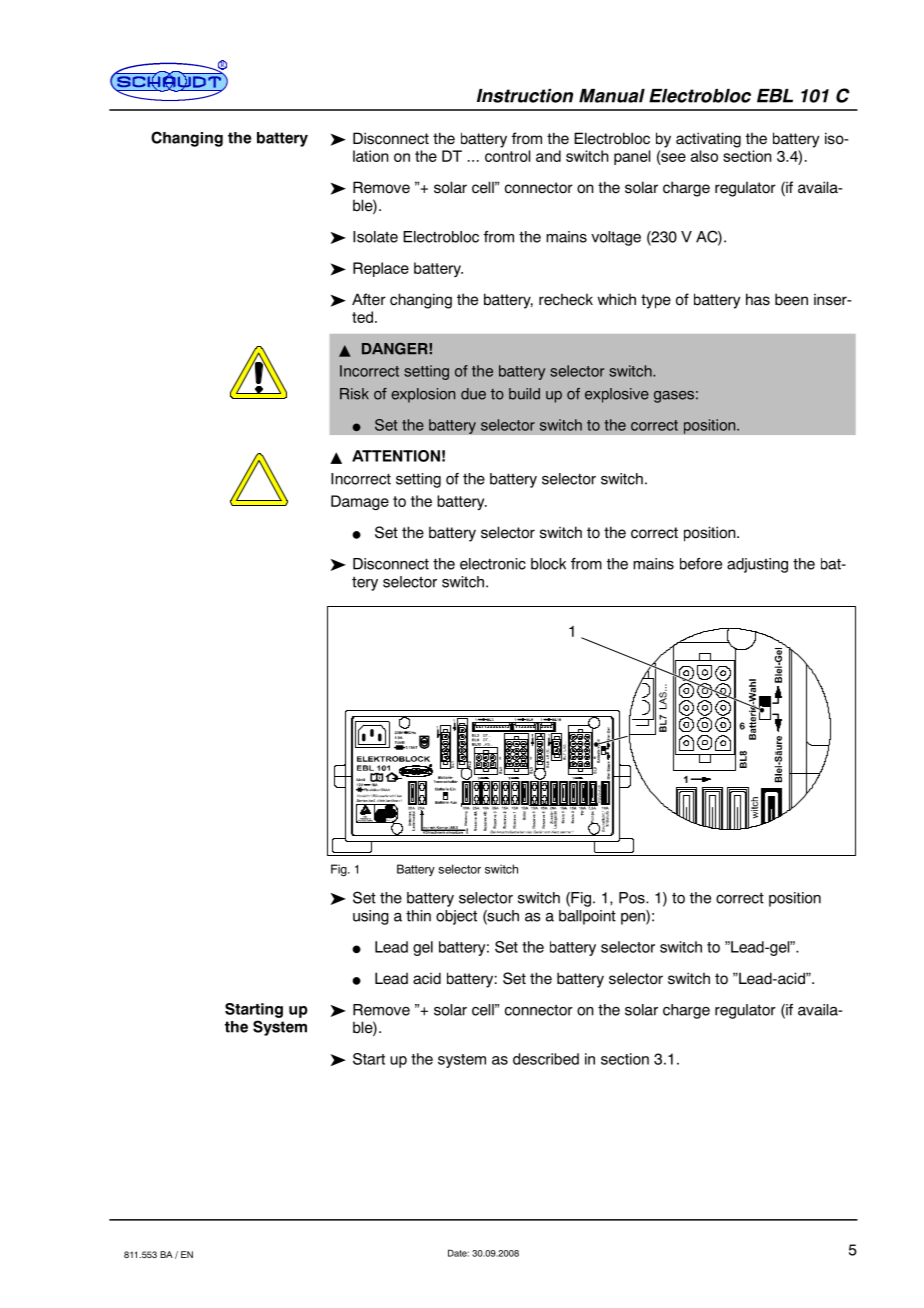 The width and height of the screenshot is (924, 1308). Describe the element at coordinates (548, 564) in the screenshot. I see `block` at that location.
